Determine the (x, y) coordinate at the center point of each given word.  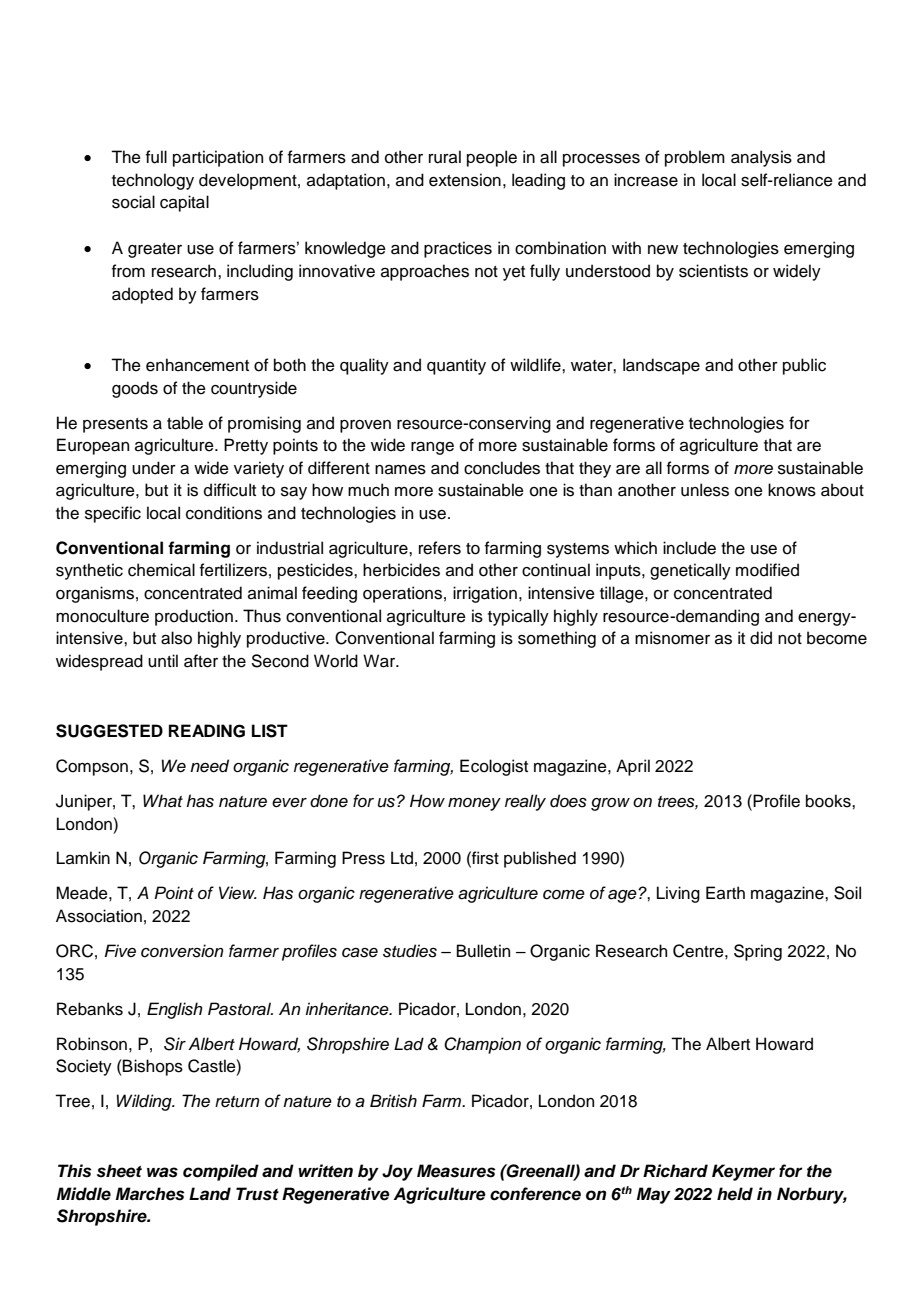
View (238, 892)
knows (792, 490)
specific (113, 514)
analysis (761, 158)
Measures (456, 1171)
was (162, 1172)
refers (440, 548)
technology (153, 181)
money (474, 804)
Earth (725, 893)
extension (465, 180)
